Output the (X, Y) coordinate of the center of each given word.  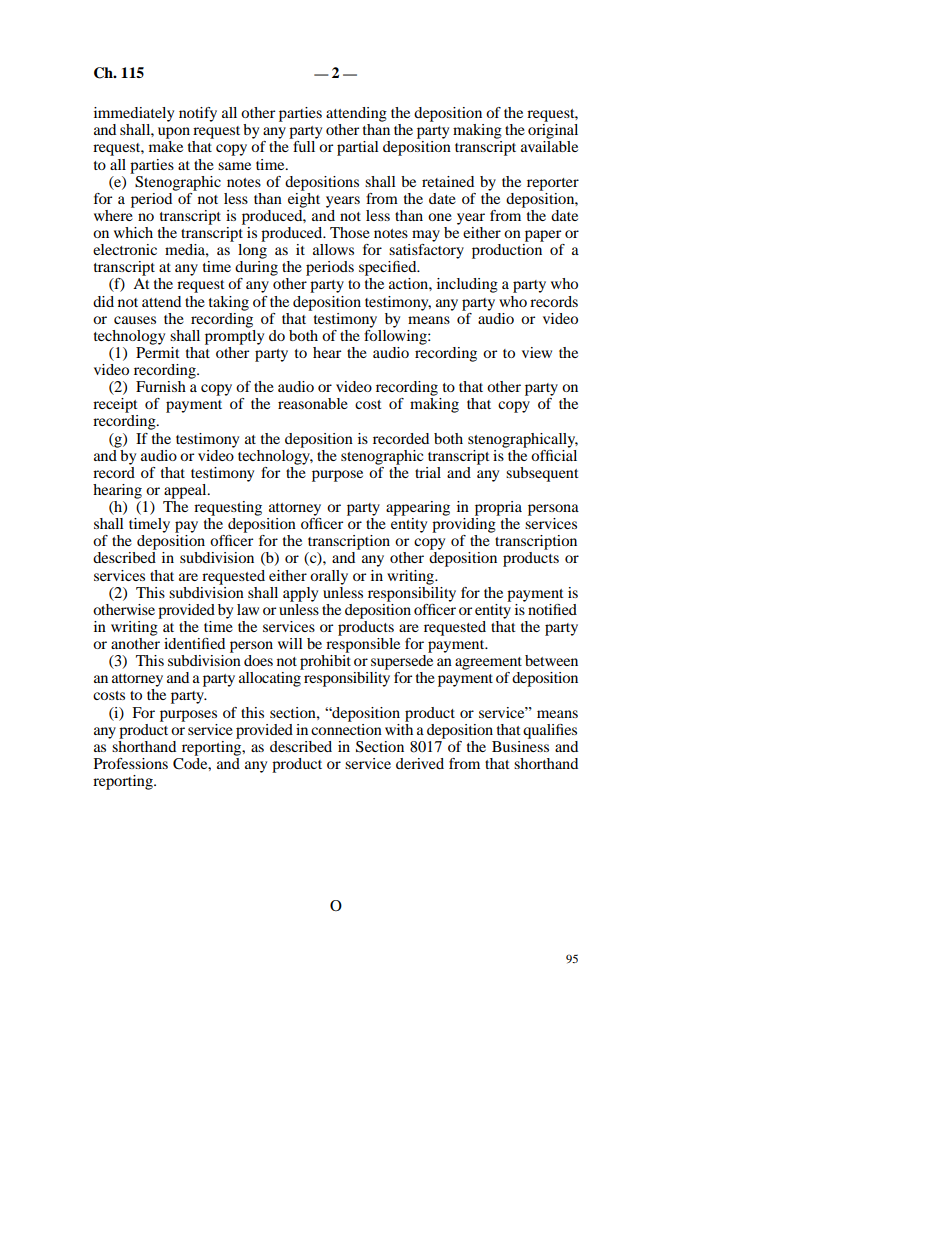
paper (543, 236)
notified (552, 609)
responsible (363, 644)
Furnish (161, 386)
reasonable (313, 403)
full (304, 146)
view (537, 352)
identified (194, 643)
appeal (186, 491)
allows (333, 249)
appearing (418, 508)
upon (174, 133)
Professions (131, 763)
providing (464, 525)
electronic (125, 249)
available (549, 146)
